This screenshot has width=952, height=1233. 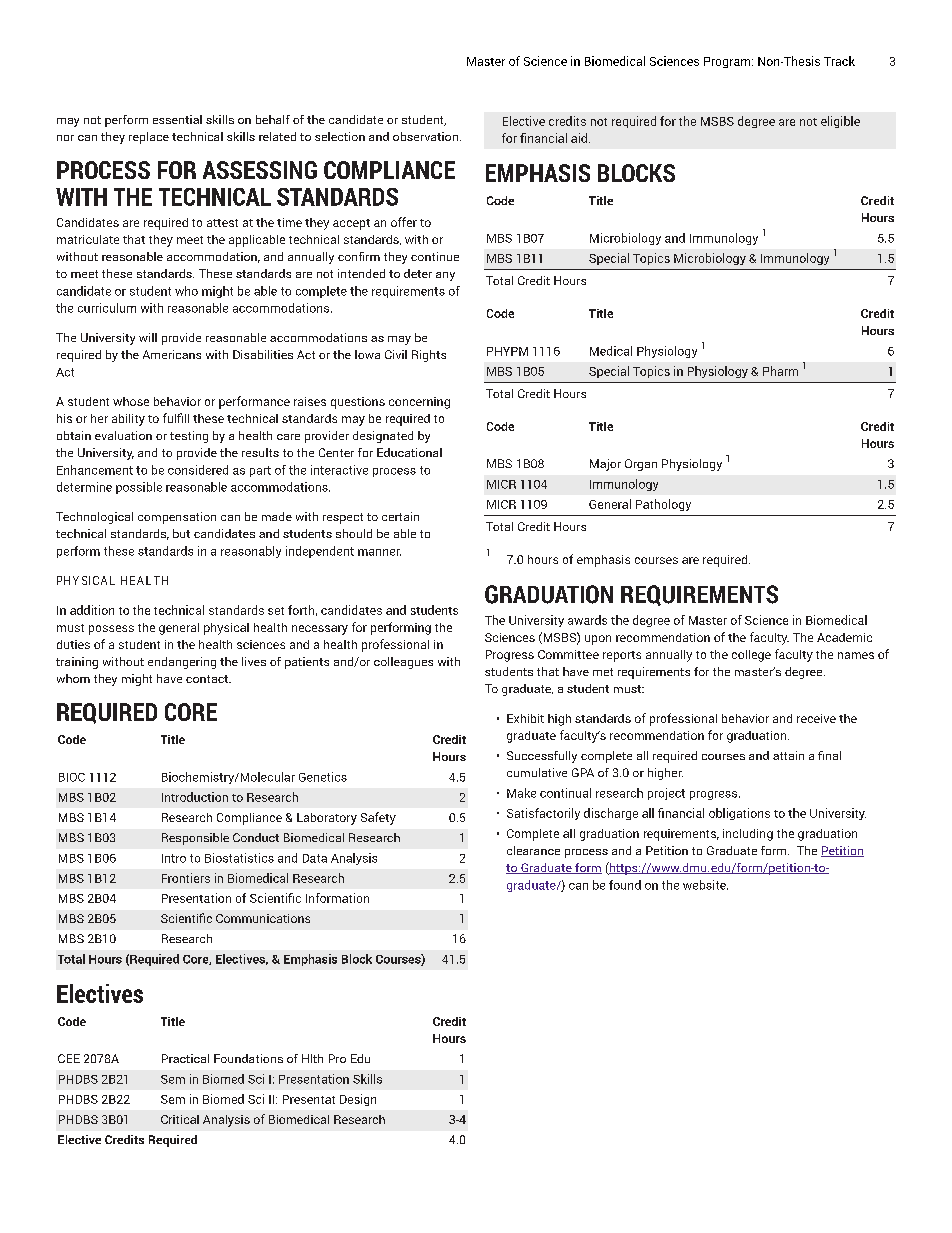 What do you see at coordinates (180, 1119) in the screenshot?
I see `Critical` at bounding box center [180, 1119].
